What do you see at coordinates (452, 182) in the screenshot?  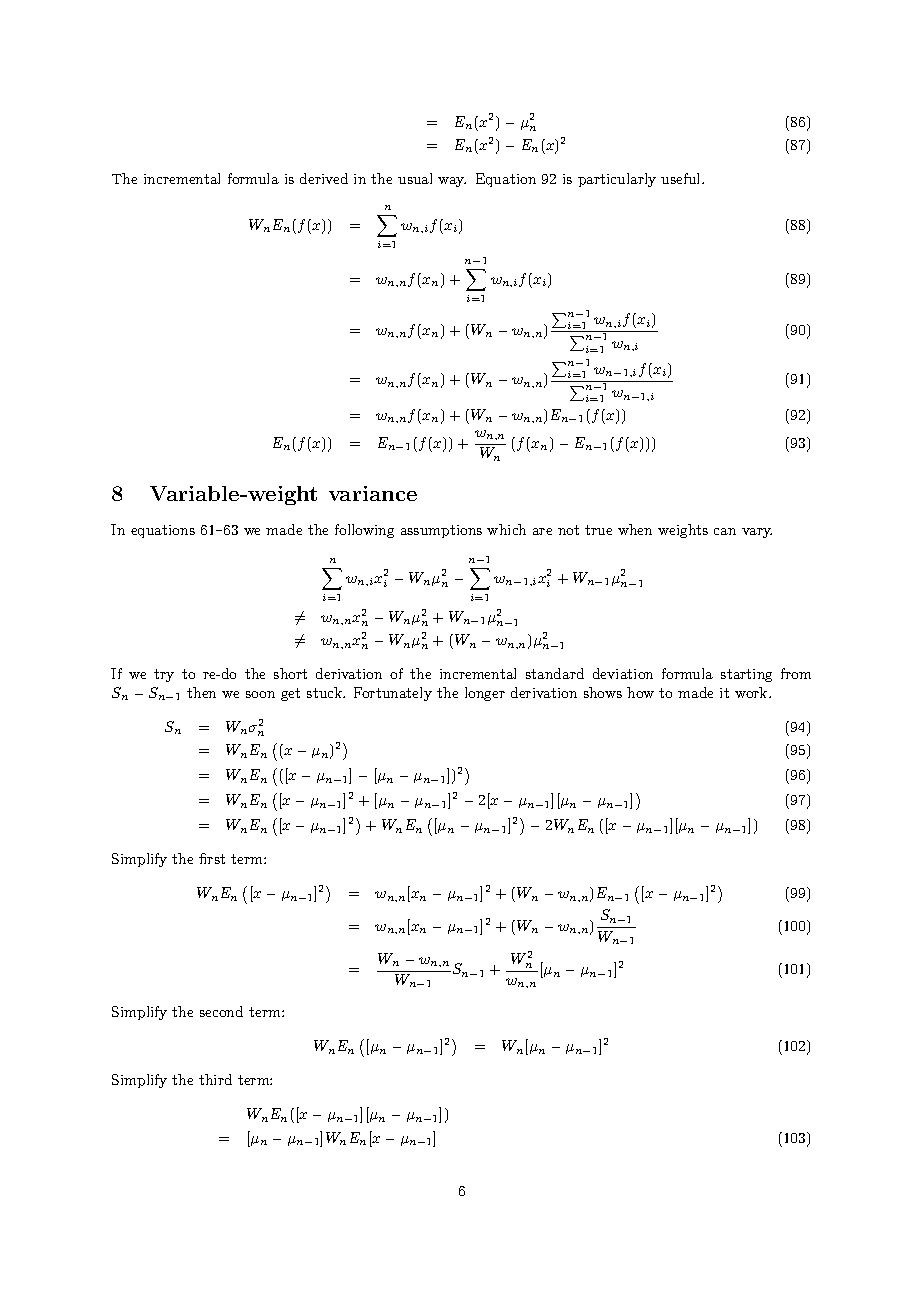 I see `way` at bounding box center [452, 182].
